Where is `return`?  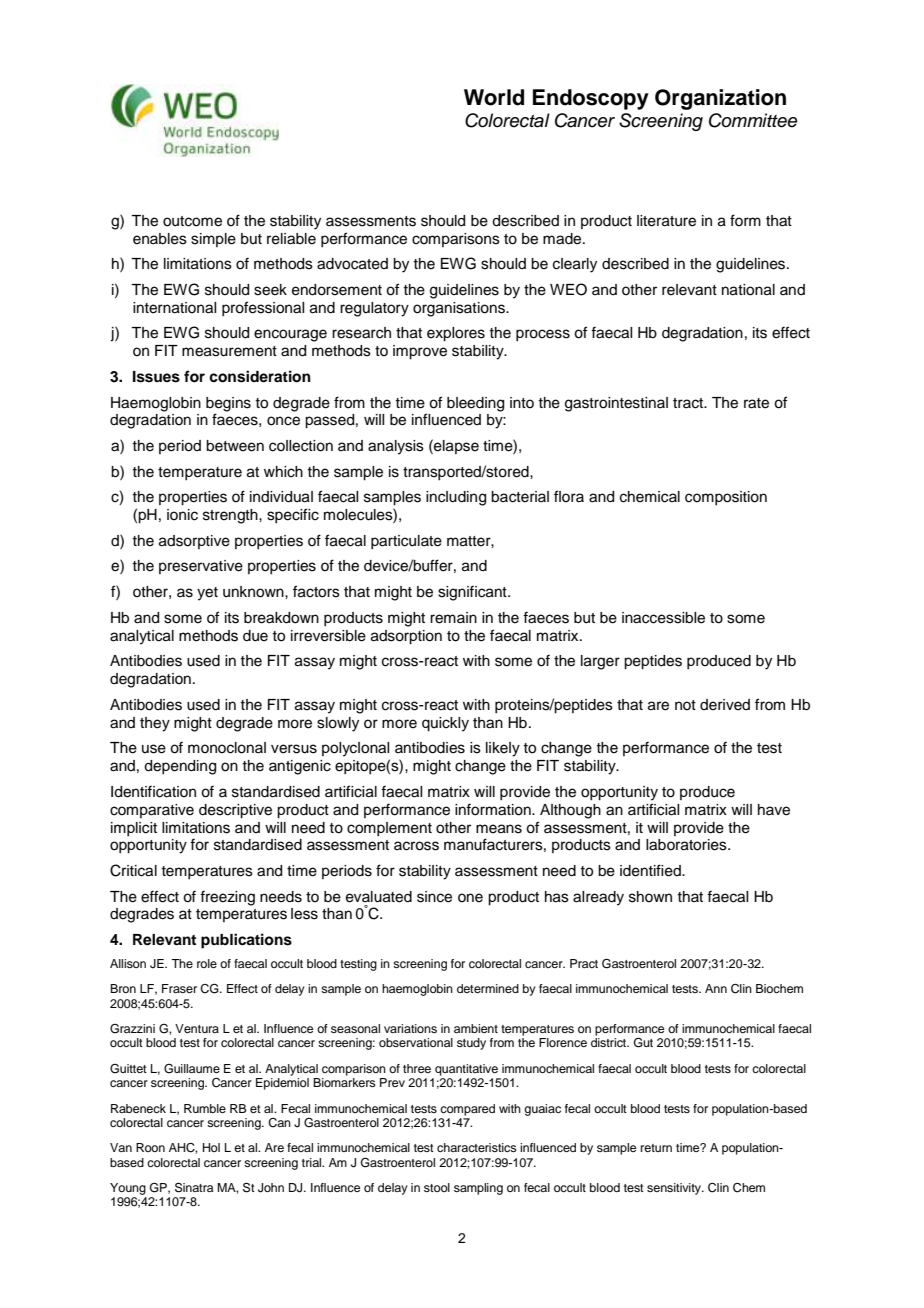
return is located at coordinates (656, 1148).
